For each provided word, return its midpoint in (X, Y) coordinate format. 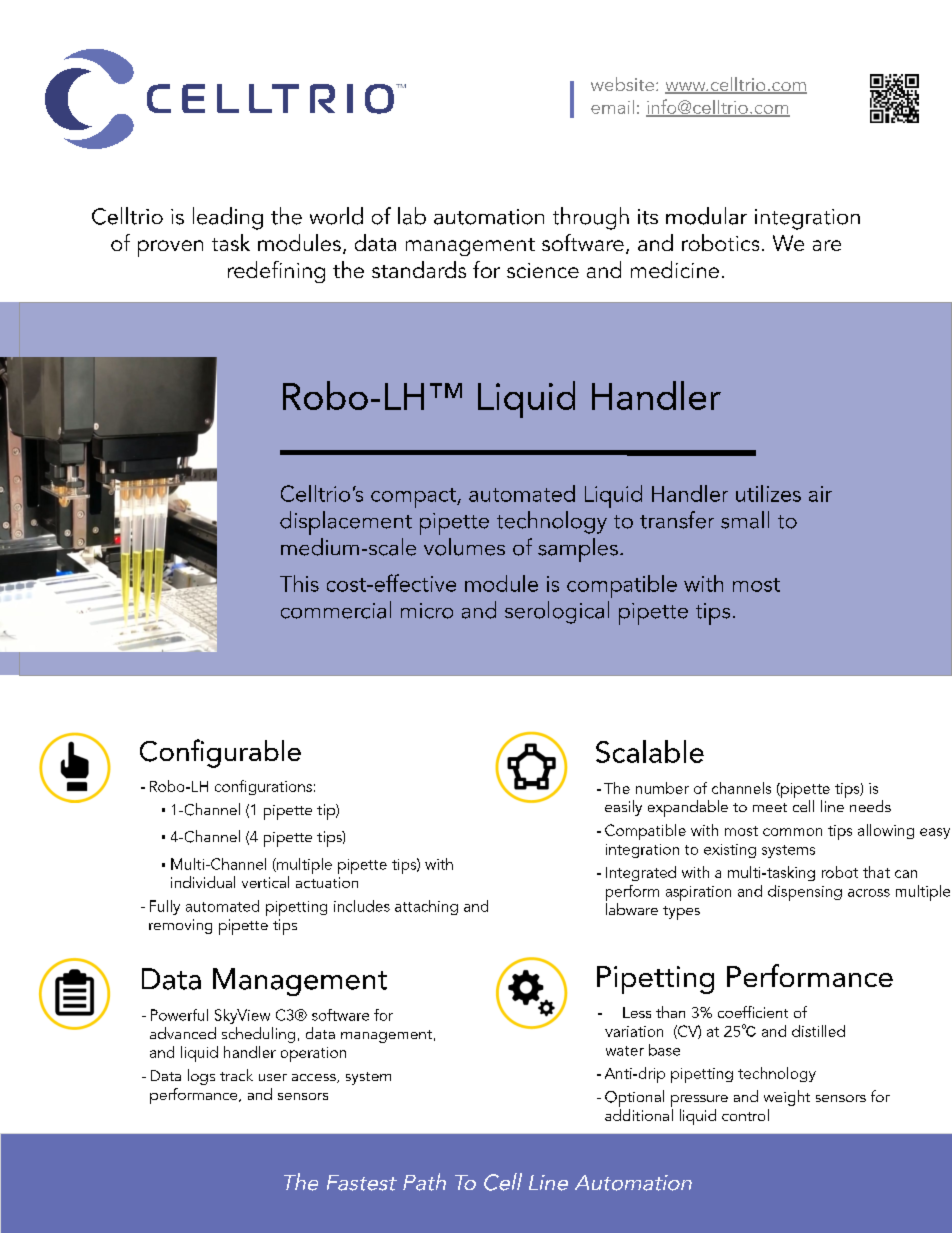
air (820, 494)
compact (414, 498)
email (612, 107)
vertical (265, 882)
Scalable (650, 751)
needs (870, 806)
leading (228, 218)
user (273, 1077)
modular (706, 216)
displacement (346, 523)
